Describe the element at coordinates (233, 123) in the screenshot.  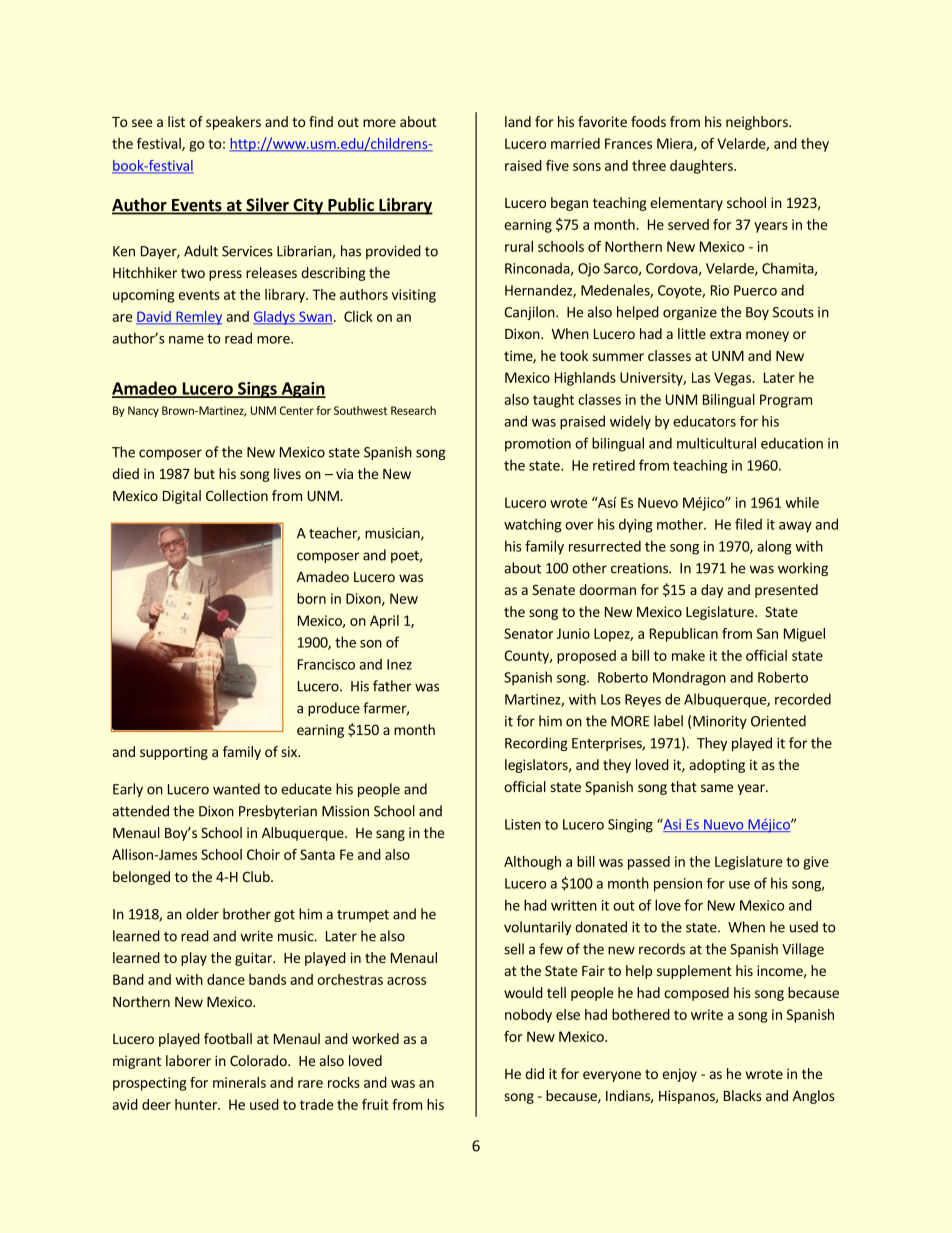
I see `speakers` at that location.
